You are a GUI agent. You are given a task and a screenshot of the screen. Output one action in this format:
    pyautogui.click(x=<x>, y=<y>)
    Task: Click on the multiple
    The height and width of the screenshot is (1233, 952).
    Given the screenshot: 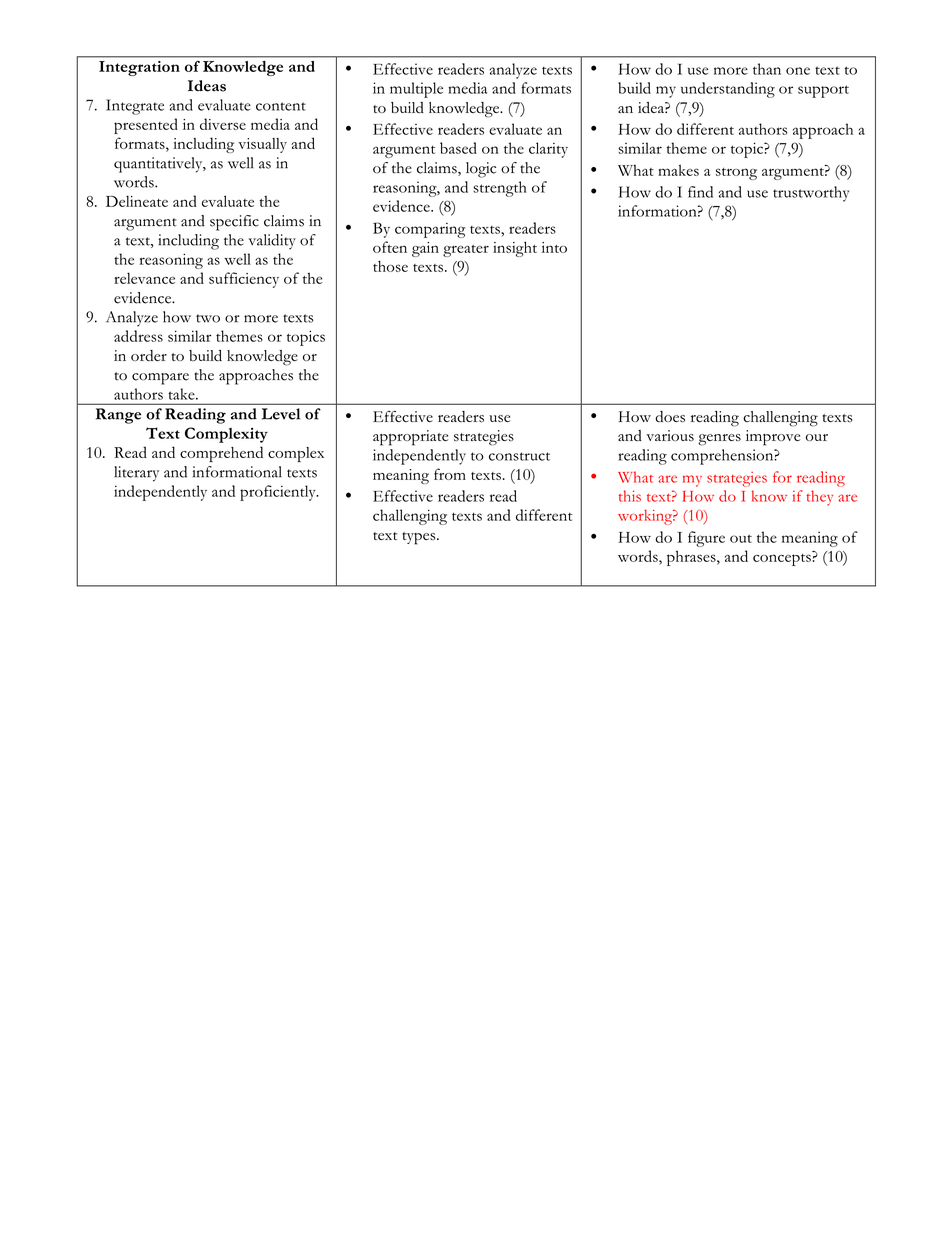 What is the action you would take?
    pyautogui.click(x=416, y=90)
